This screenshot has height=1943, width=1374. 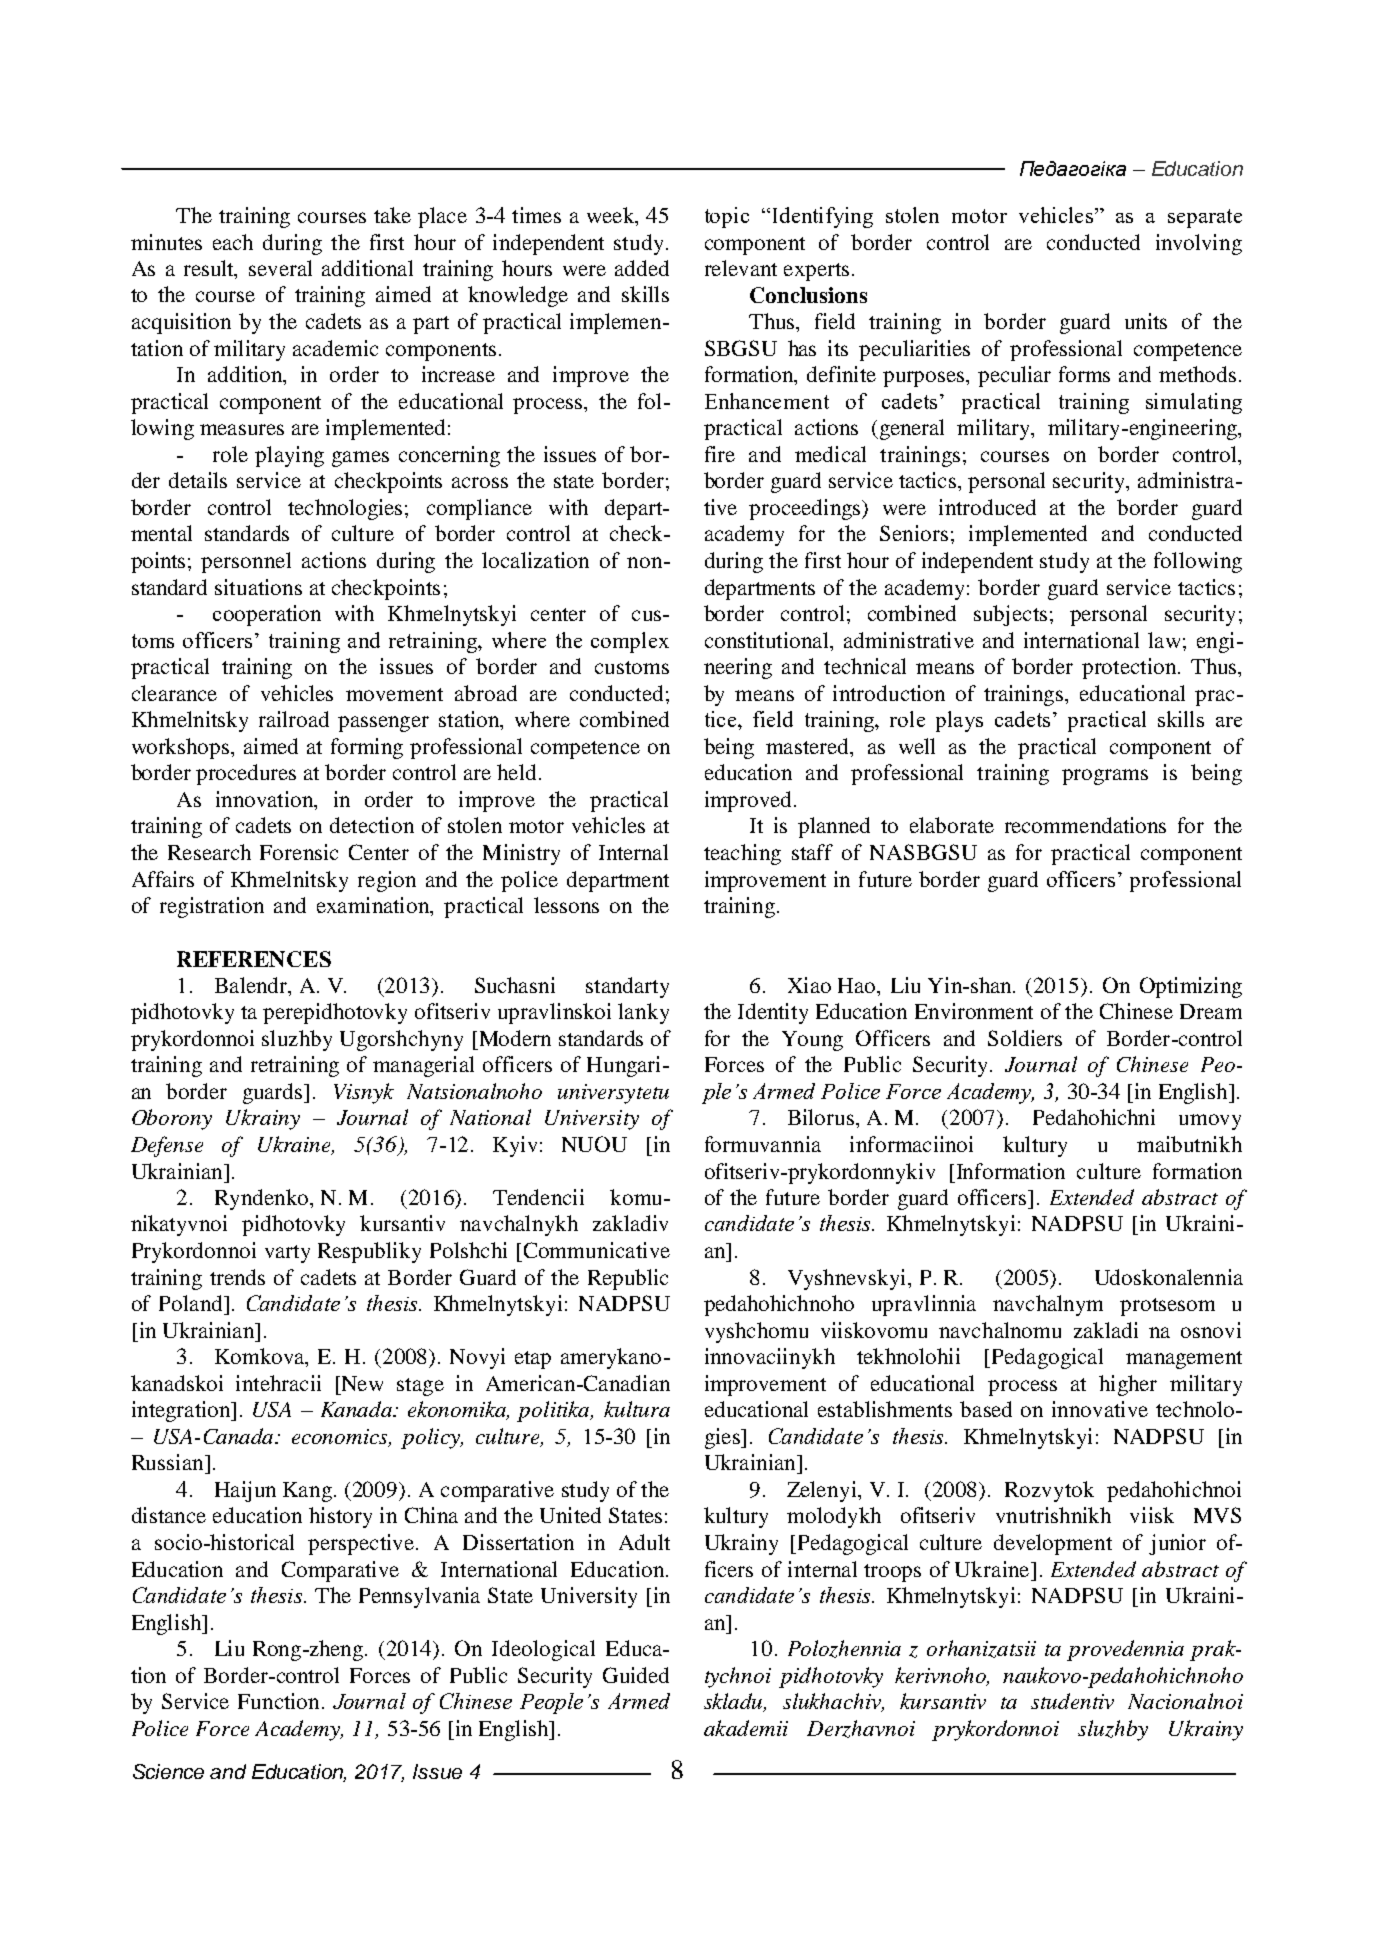 I want to click on several, so click(x=280, y=268).
